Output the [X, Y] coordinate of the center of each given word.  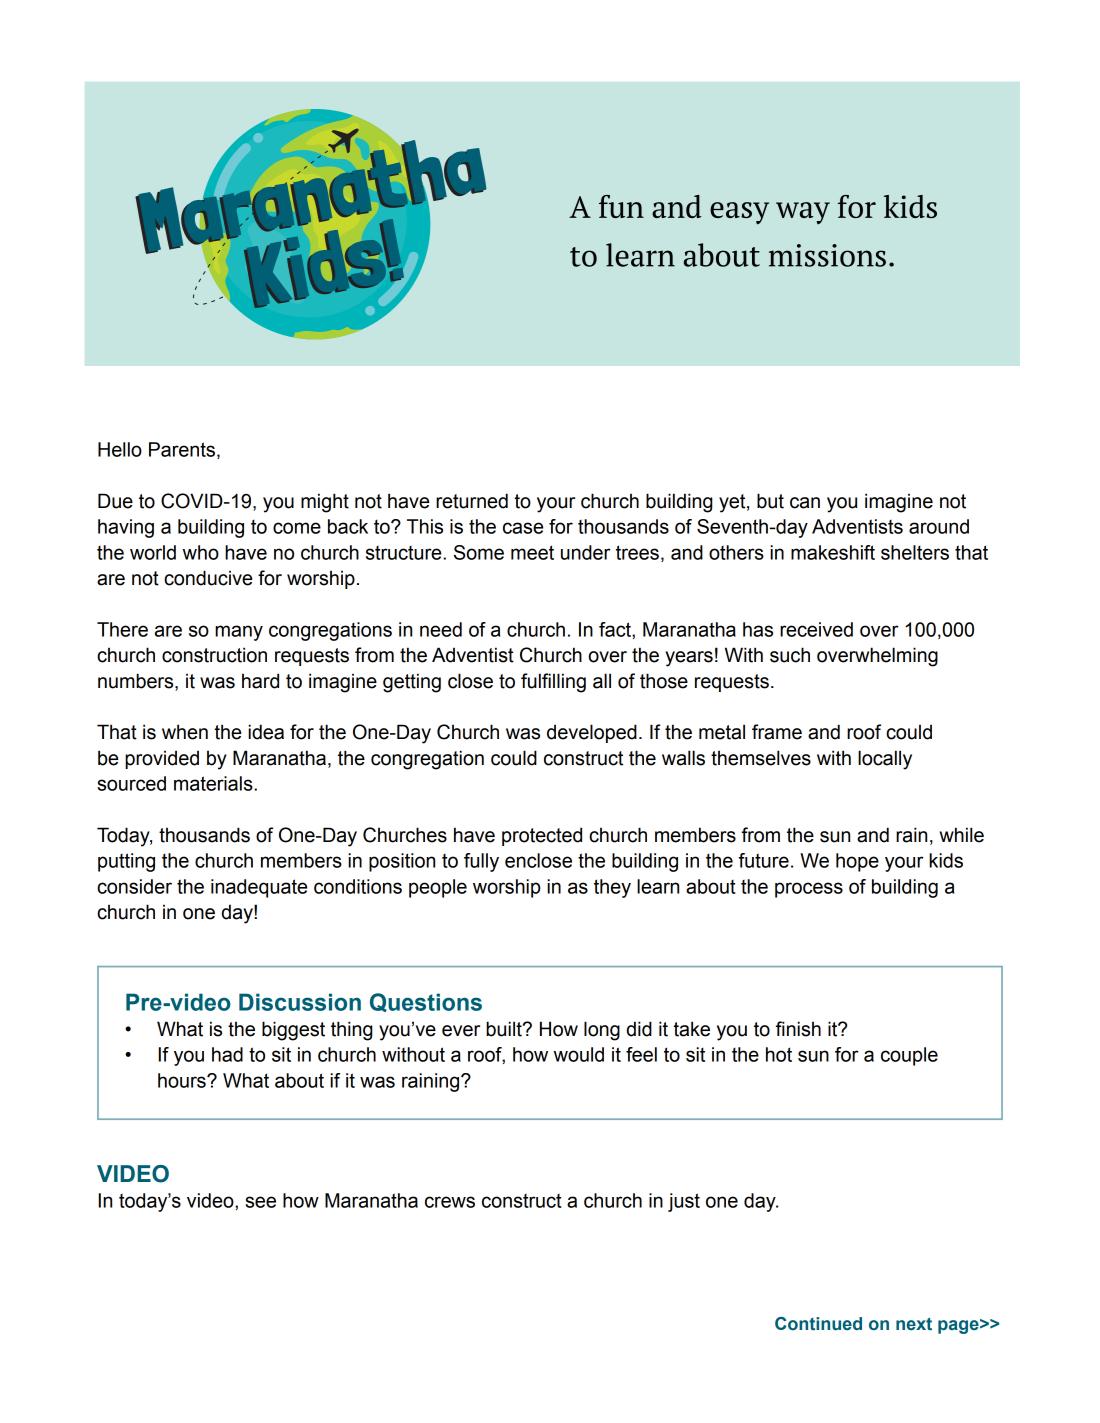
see [260, 1202]
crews [450, 1202]
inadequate [259, 888]
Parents [182, 449]
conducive [208, 578]
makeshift [833, 552]
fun [621, 206]
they [612, 888]
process [809, 890]
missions [827, 255]
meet [532, 552]
